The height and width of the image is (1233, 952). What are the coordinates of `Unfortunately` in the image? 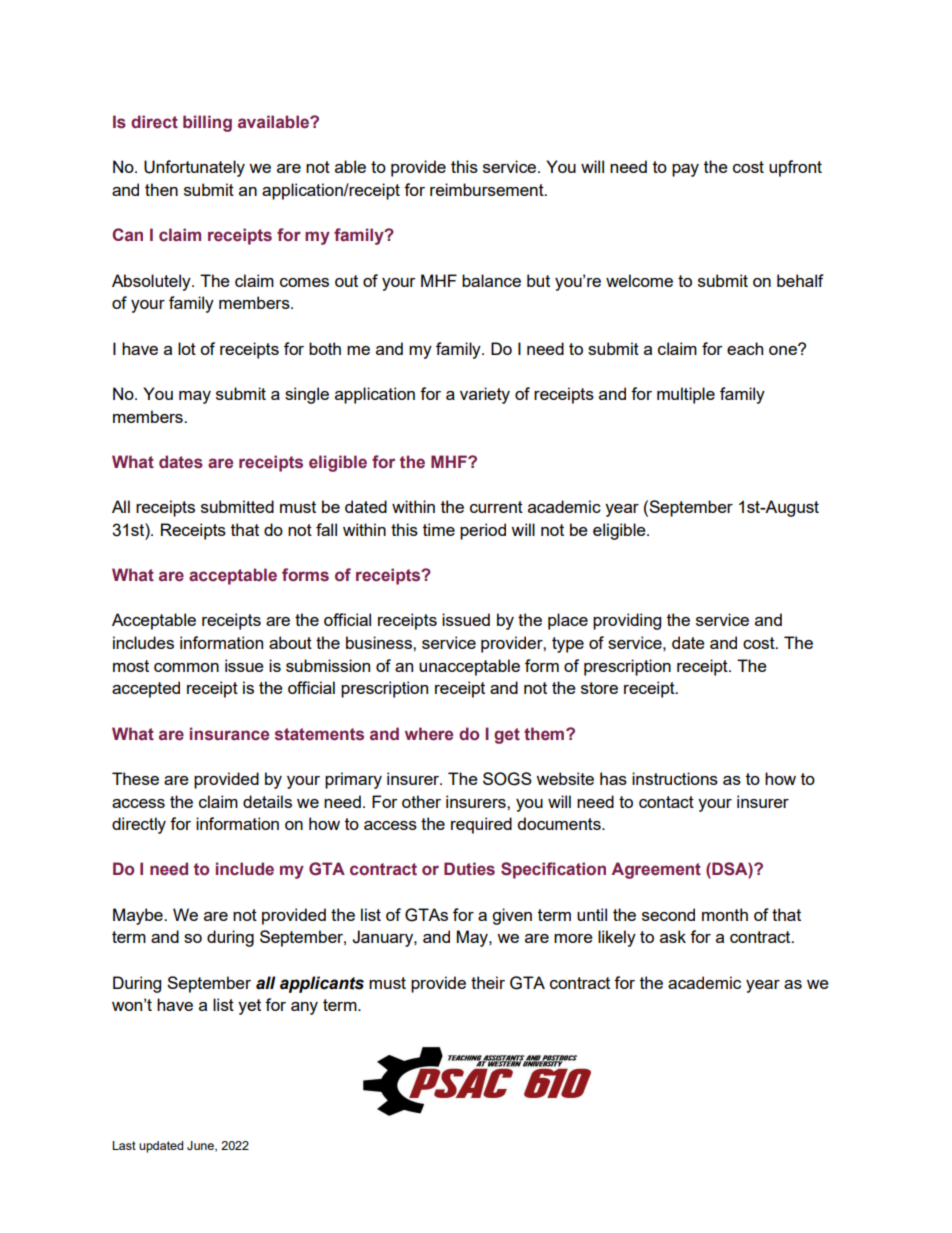 It's located at (194, 168).
